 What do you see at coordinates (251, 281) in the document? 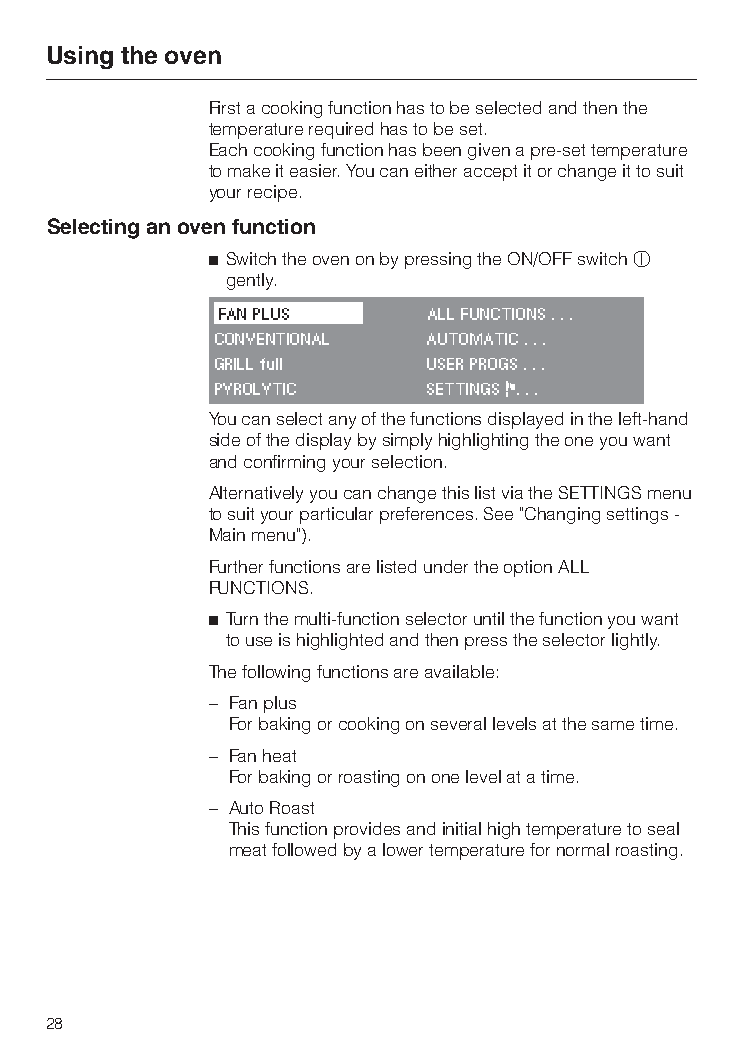
I see `gently` at bounding box center [251, 281].
